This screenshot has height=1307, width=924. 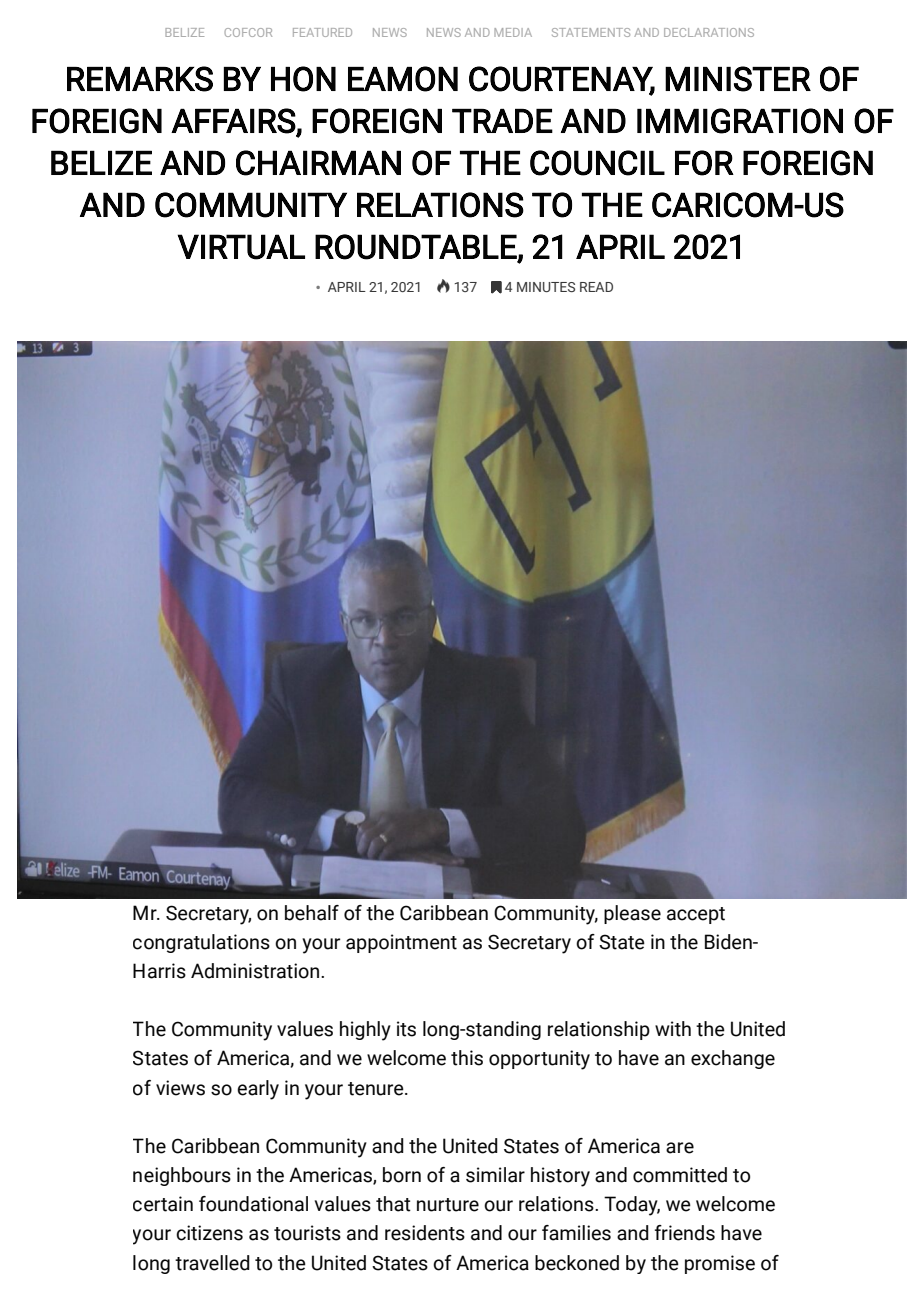 What do you see at coordinates (685, 1233) in the screenshot?
I see `friends` at bounding box center [685, 1233].
